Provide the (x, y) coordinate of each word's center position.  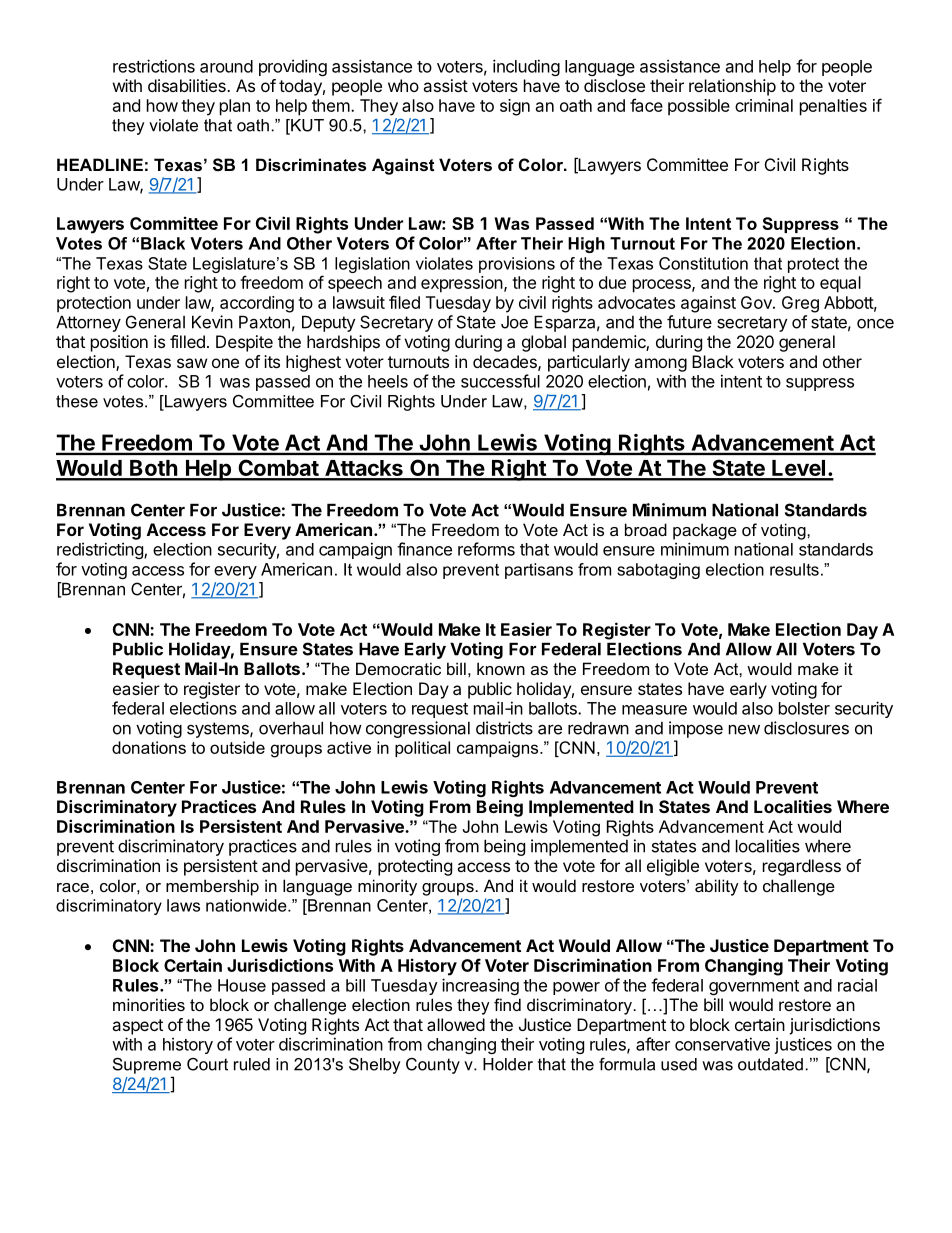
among (660, 365)
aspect (137, 1027)
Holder (508, 1064)
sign (515, 107)
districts (504, 728)
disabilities (188, 85)
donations (149, 747)
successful (500, 381)
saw (192, 363)
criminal (764, 105)
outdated (770, 1064)
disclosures (806, 728)
